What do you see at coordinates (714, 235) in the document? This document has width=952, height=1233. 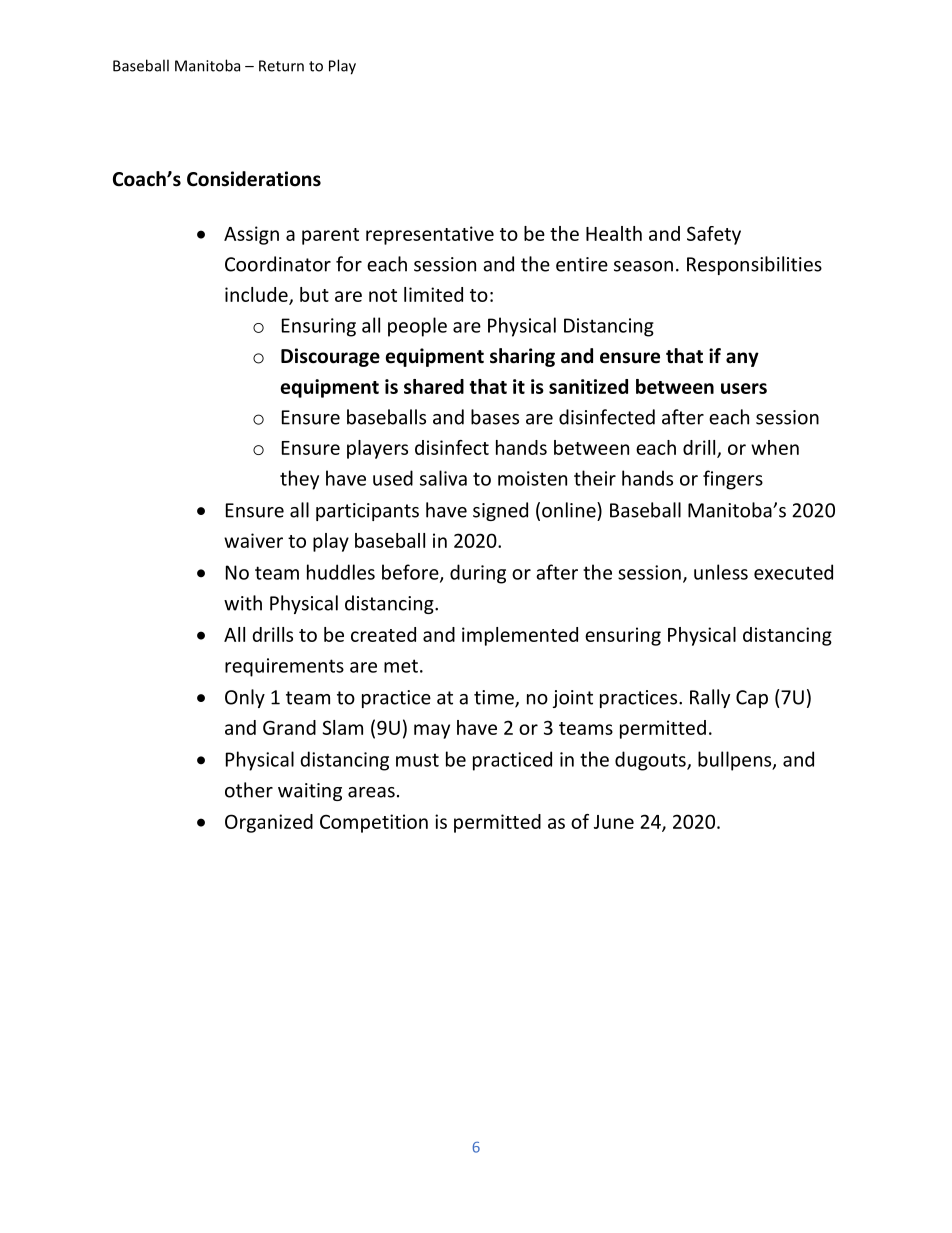 I see `Safety` at bounding box center [714, 235].
